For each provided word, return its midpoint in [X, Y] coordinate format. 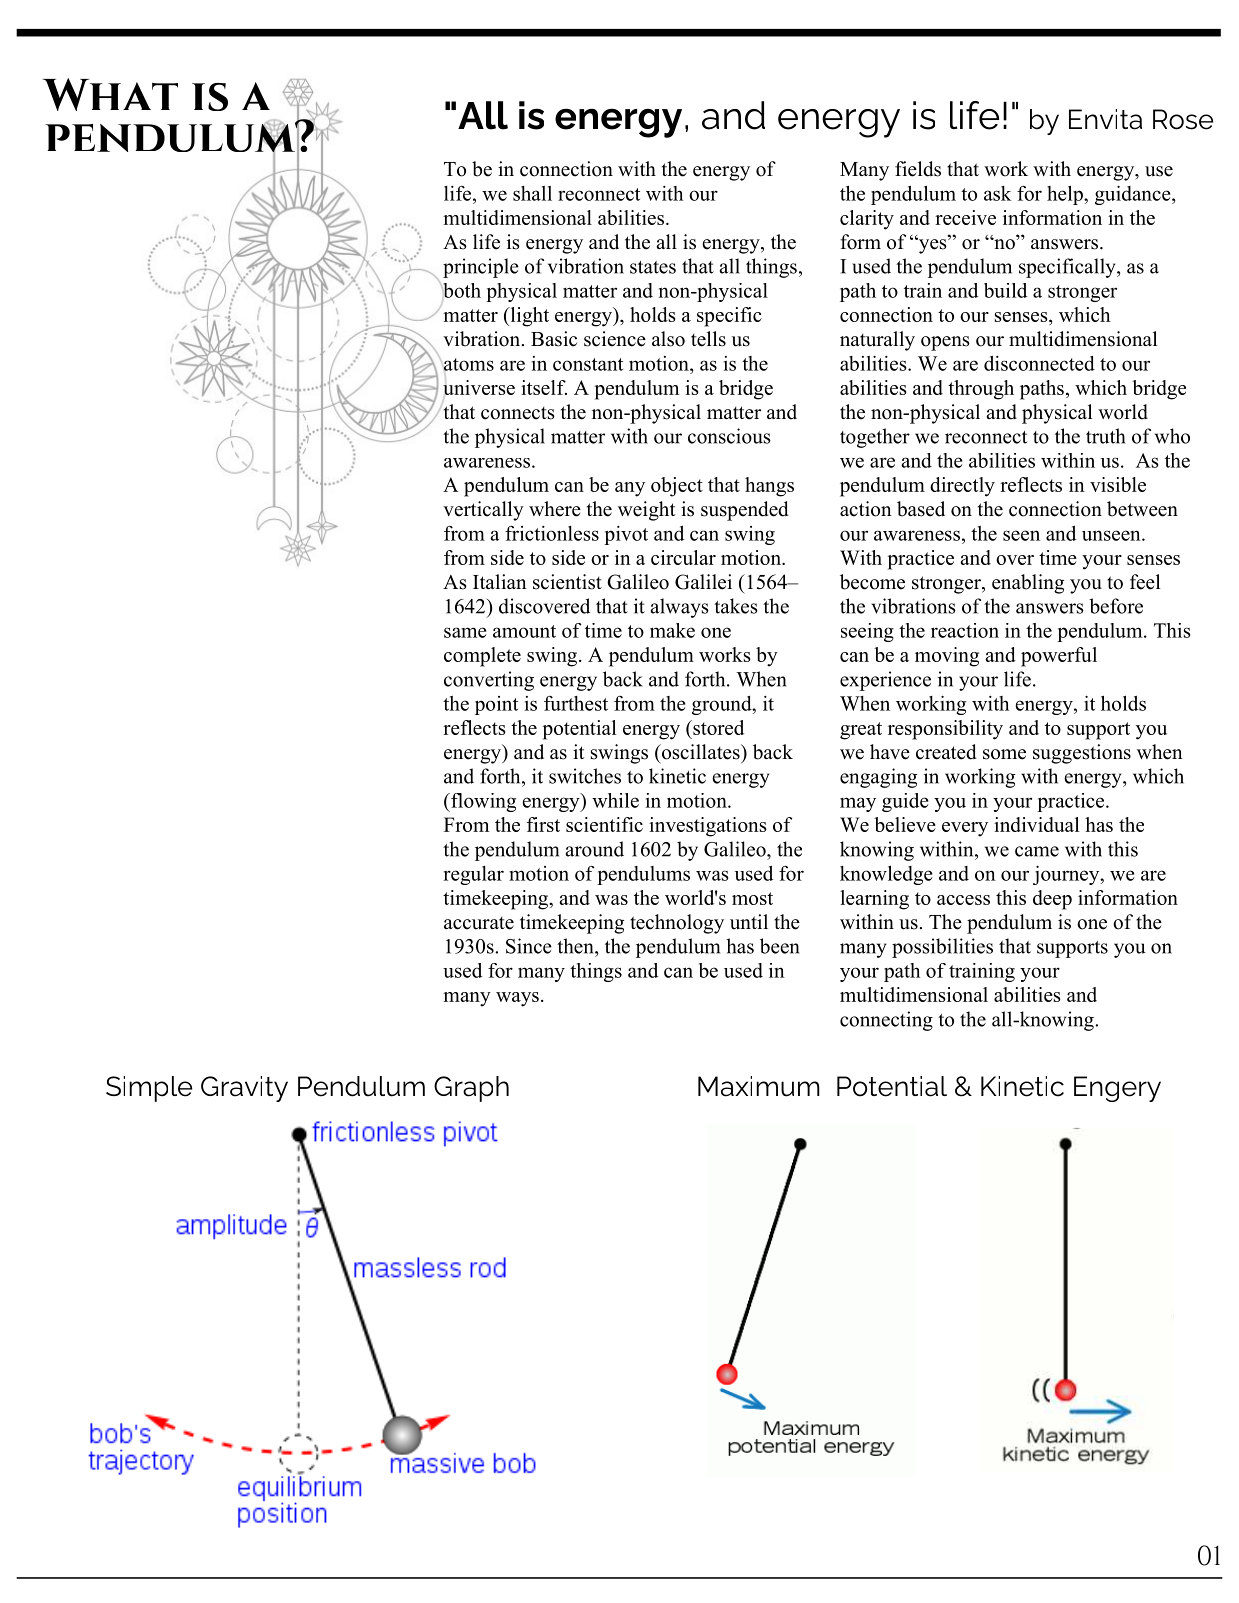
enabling [1028, 584]
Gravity [244, 1089]
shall [532, 193]
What [110, 94]
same [465, 632]
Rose [1183, 119]
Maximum [759, 1086]
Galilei [703, 582]
